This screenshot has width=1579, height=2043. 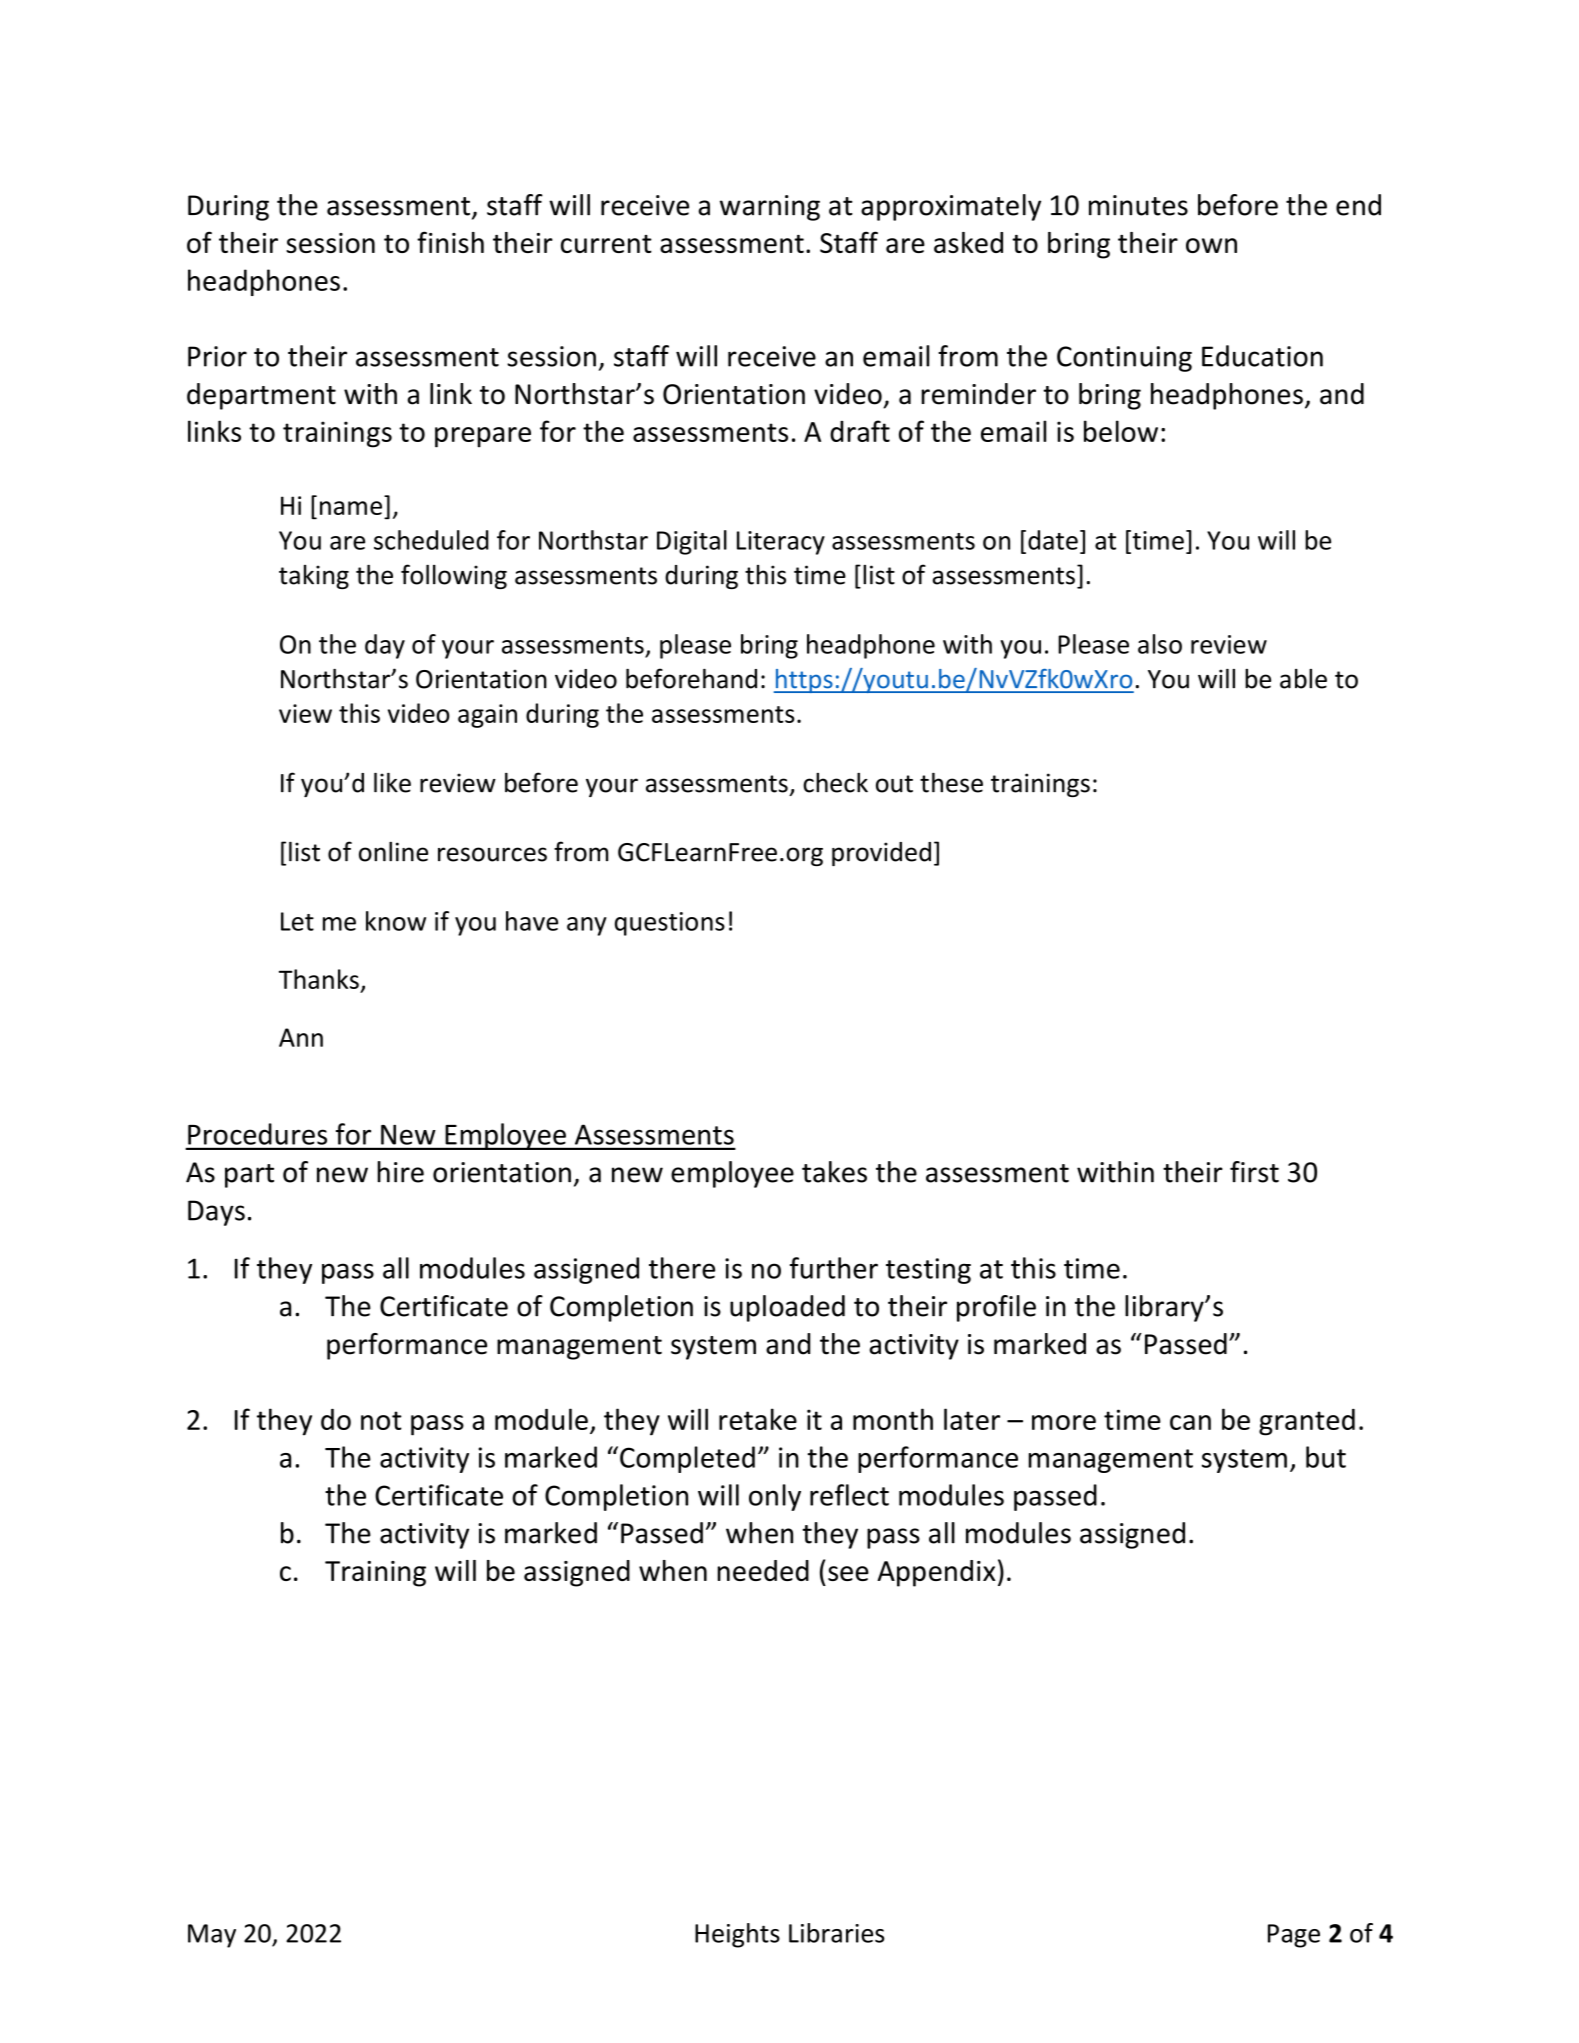 What do you see at coordinates (737, 1935) in the screenshot?
I see `Heights` at bounding box center [737, 1935].
